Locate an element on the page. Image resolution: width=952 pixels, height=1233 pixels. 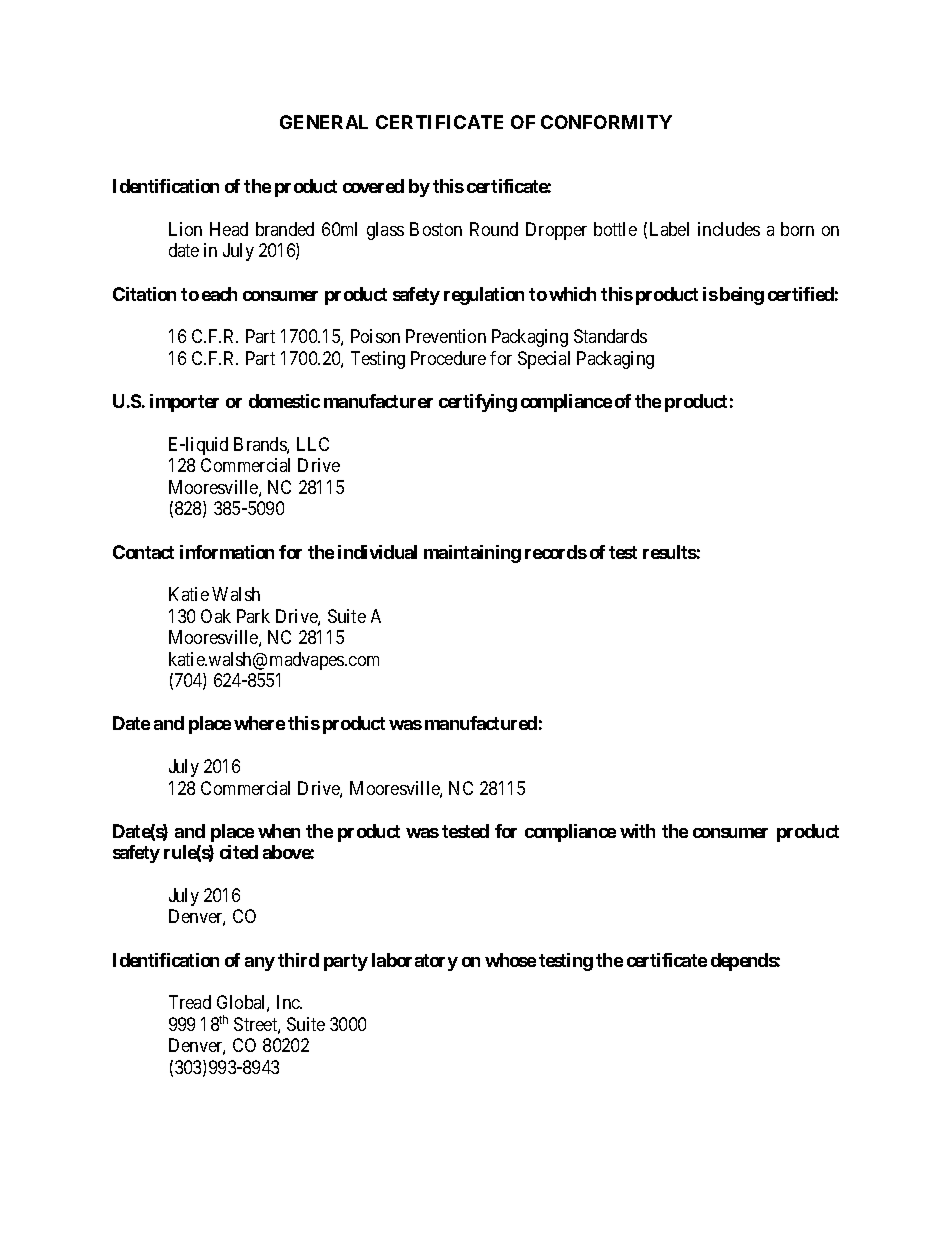
any is located at coordinates (260, 964).
